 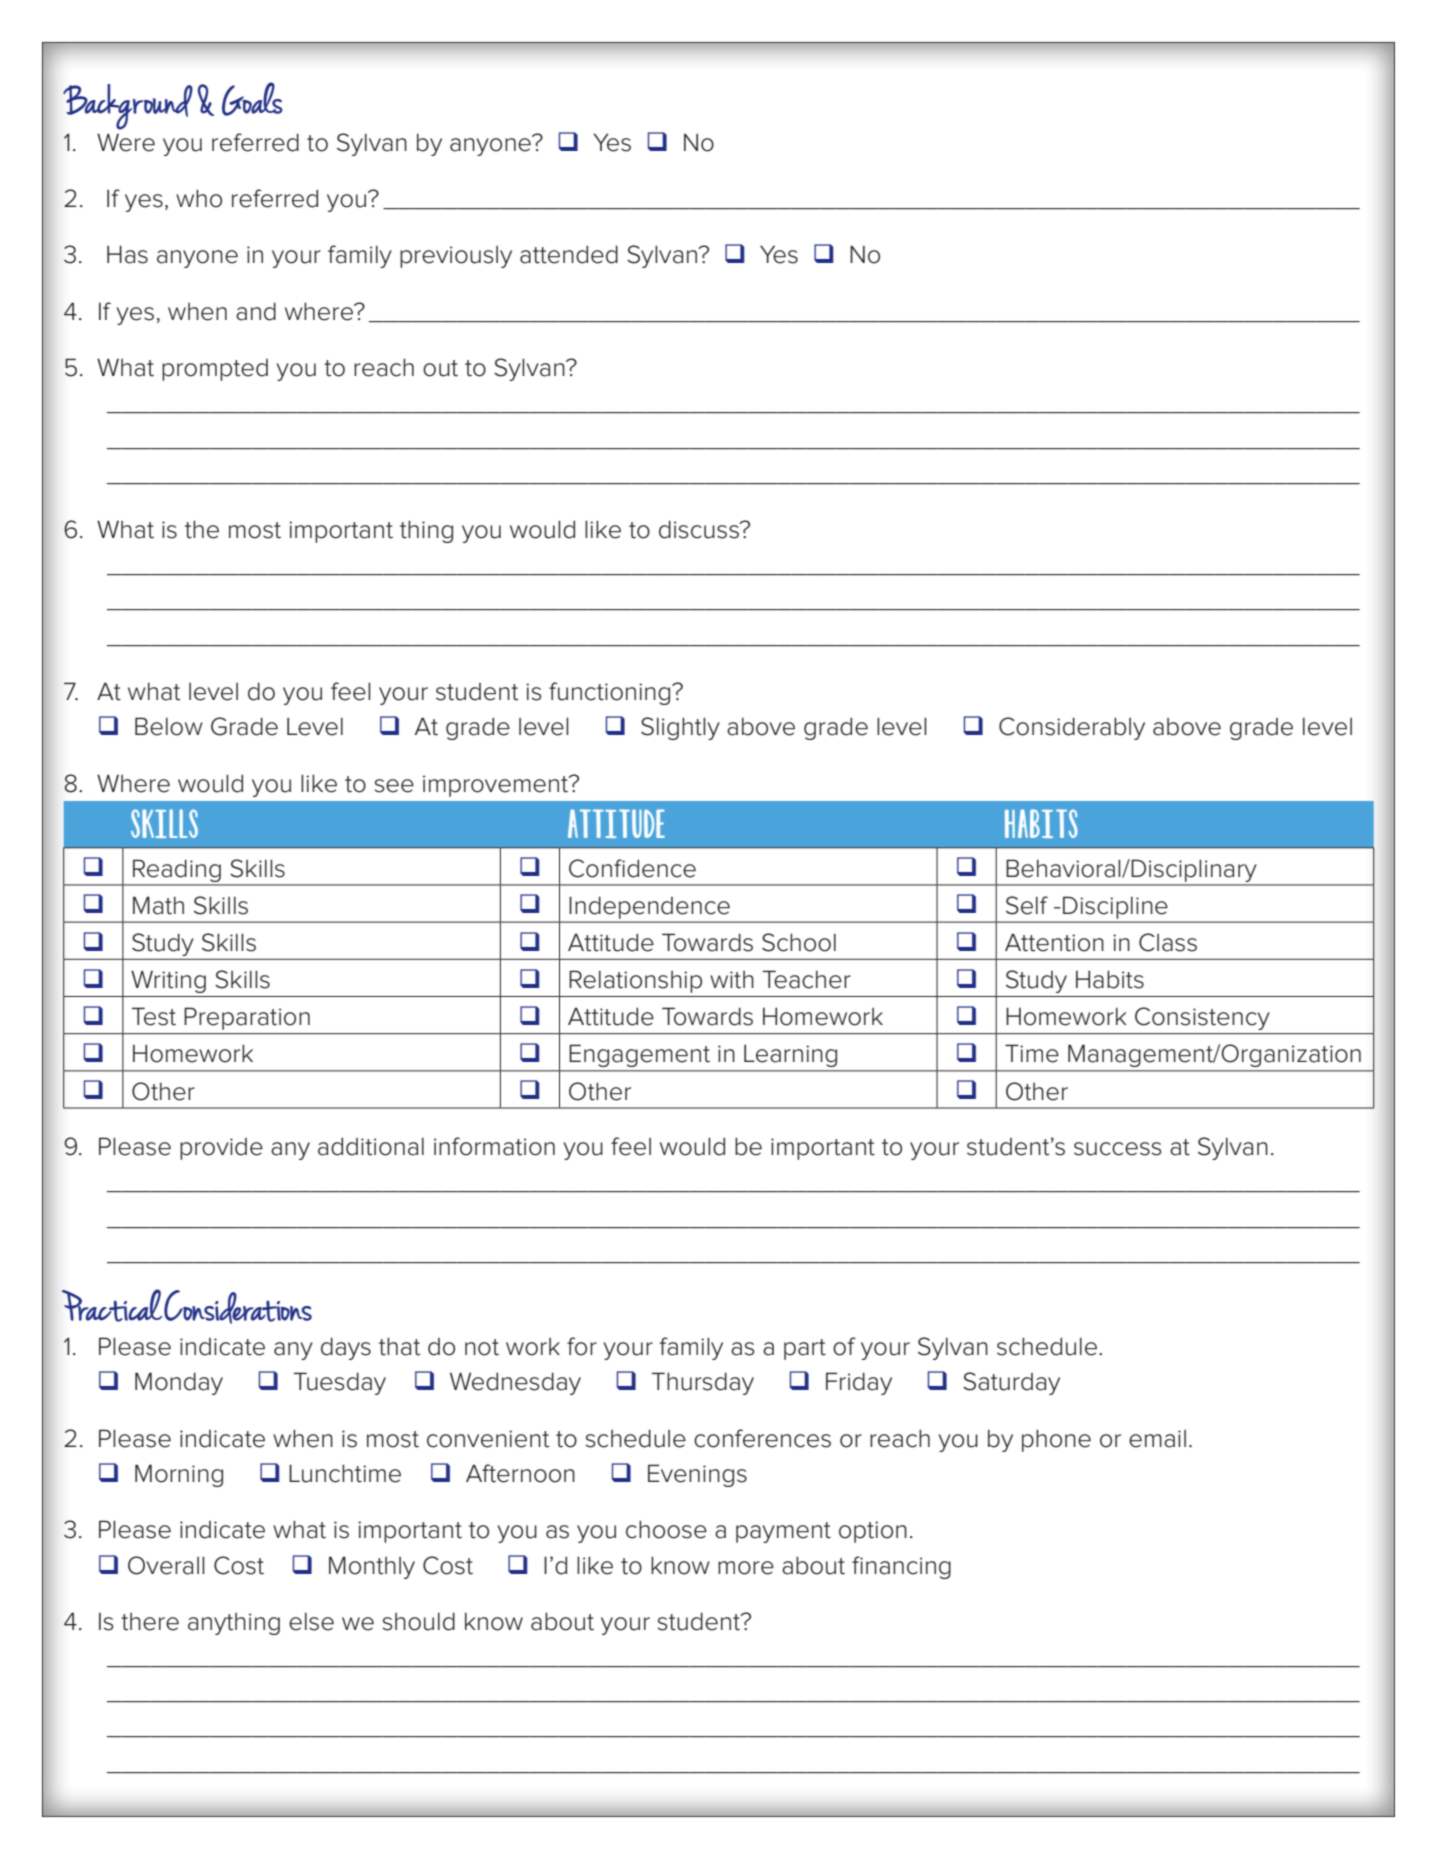 I want to click on Goals, so click(x=252, y=99).
